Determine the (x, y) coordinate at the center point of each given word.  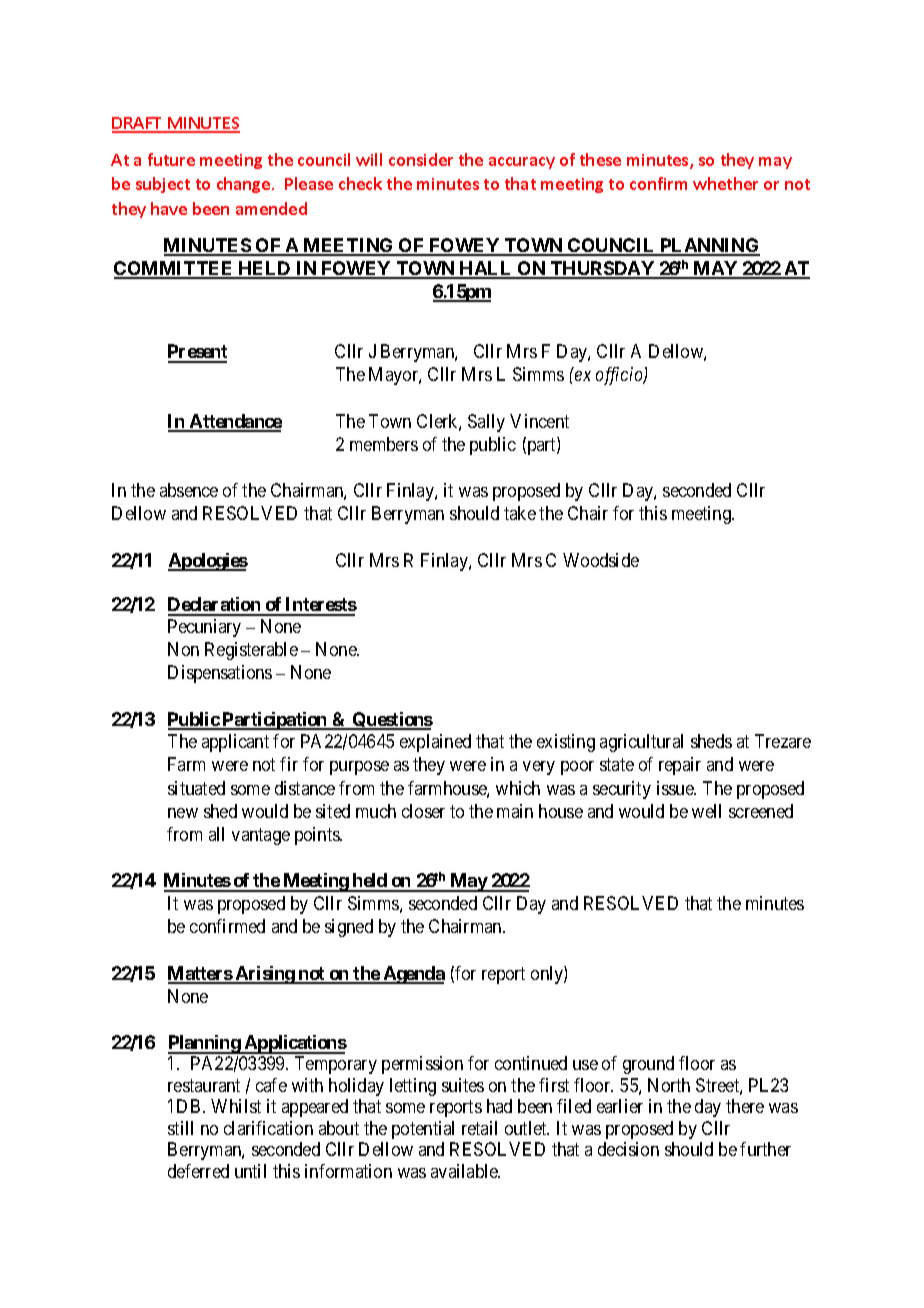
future (171, 159)
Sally (486, 423)
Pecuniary (204, 628)
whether (725, 183)
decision (628, 1149)
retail (479, 1128)
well (706, 811)
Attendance (235, 422)
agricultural (641, 743)
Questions (392, 721)
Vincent (539, 421)
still (180, 1128)
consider (421, 159)
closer (423, 811)
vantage (261, 836)
